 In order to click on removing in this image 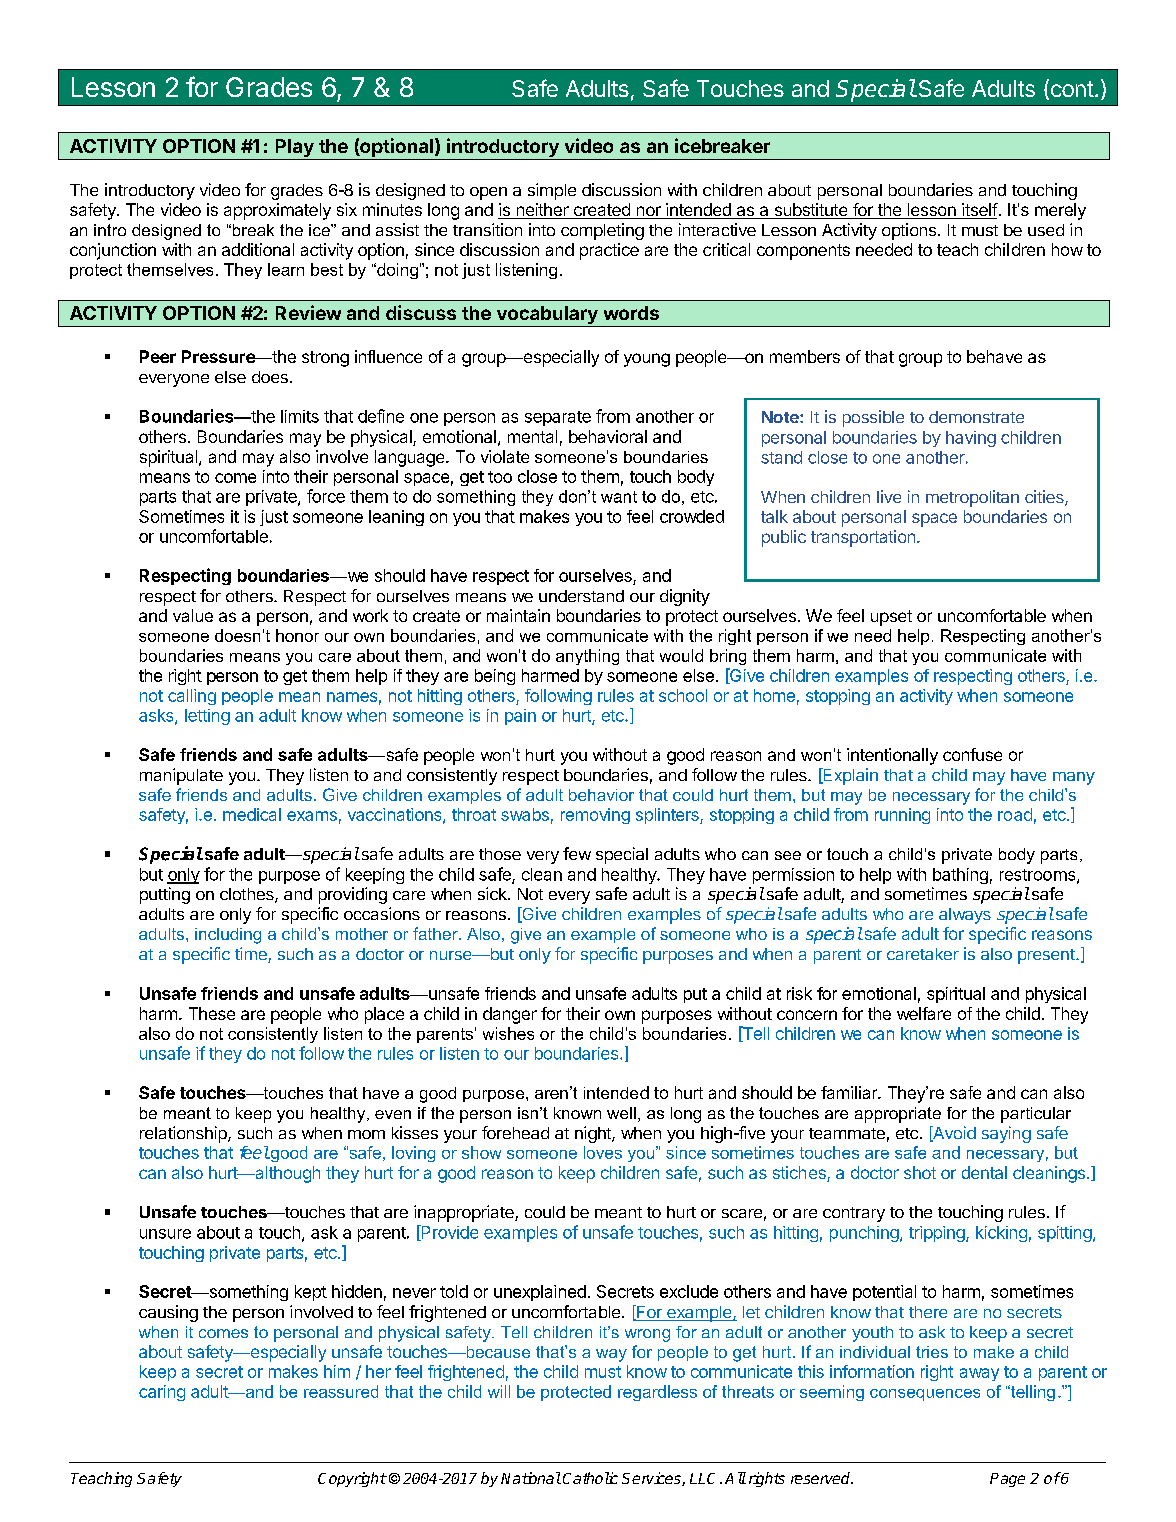, I will do `click(595, 816)`.
